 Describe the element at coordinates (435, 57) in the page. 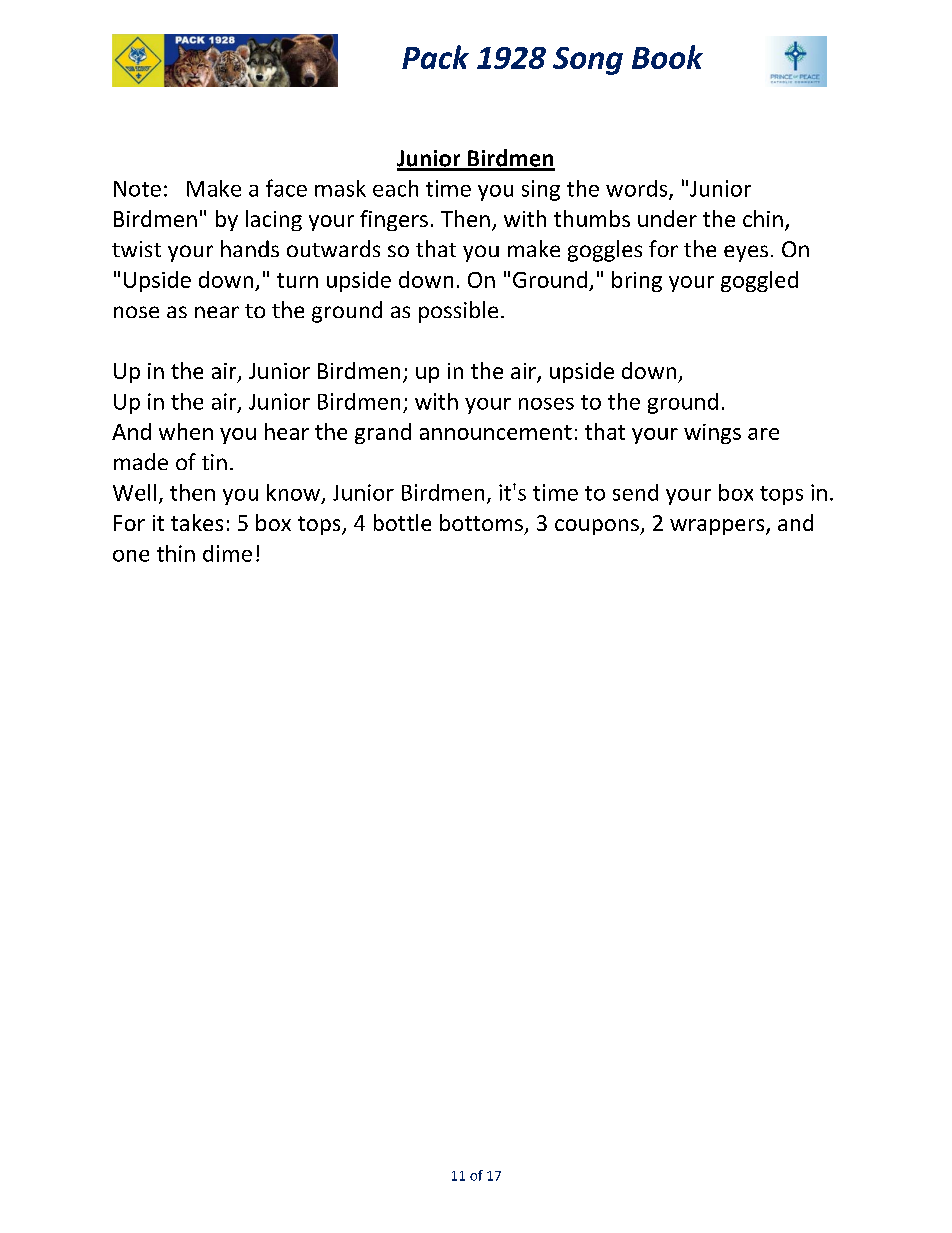

I see `Pack` at that location.
